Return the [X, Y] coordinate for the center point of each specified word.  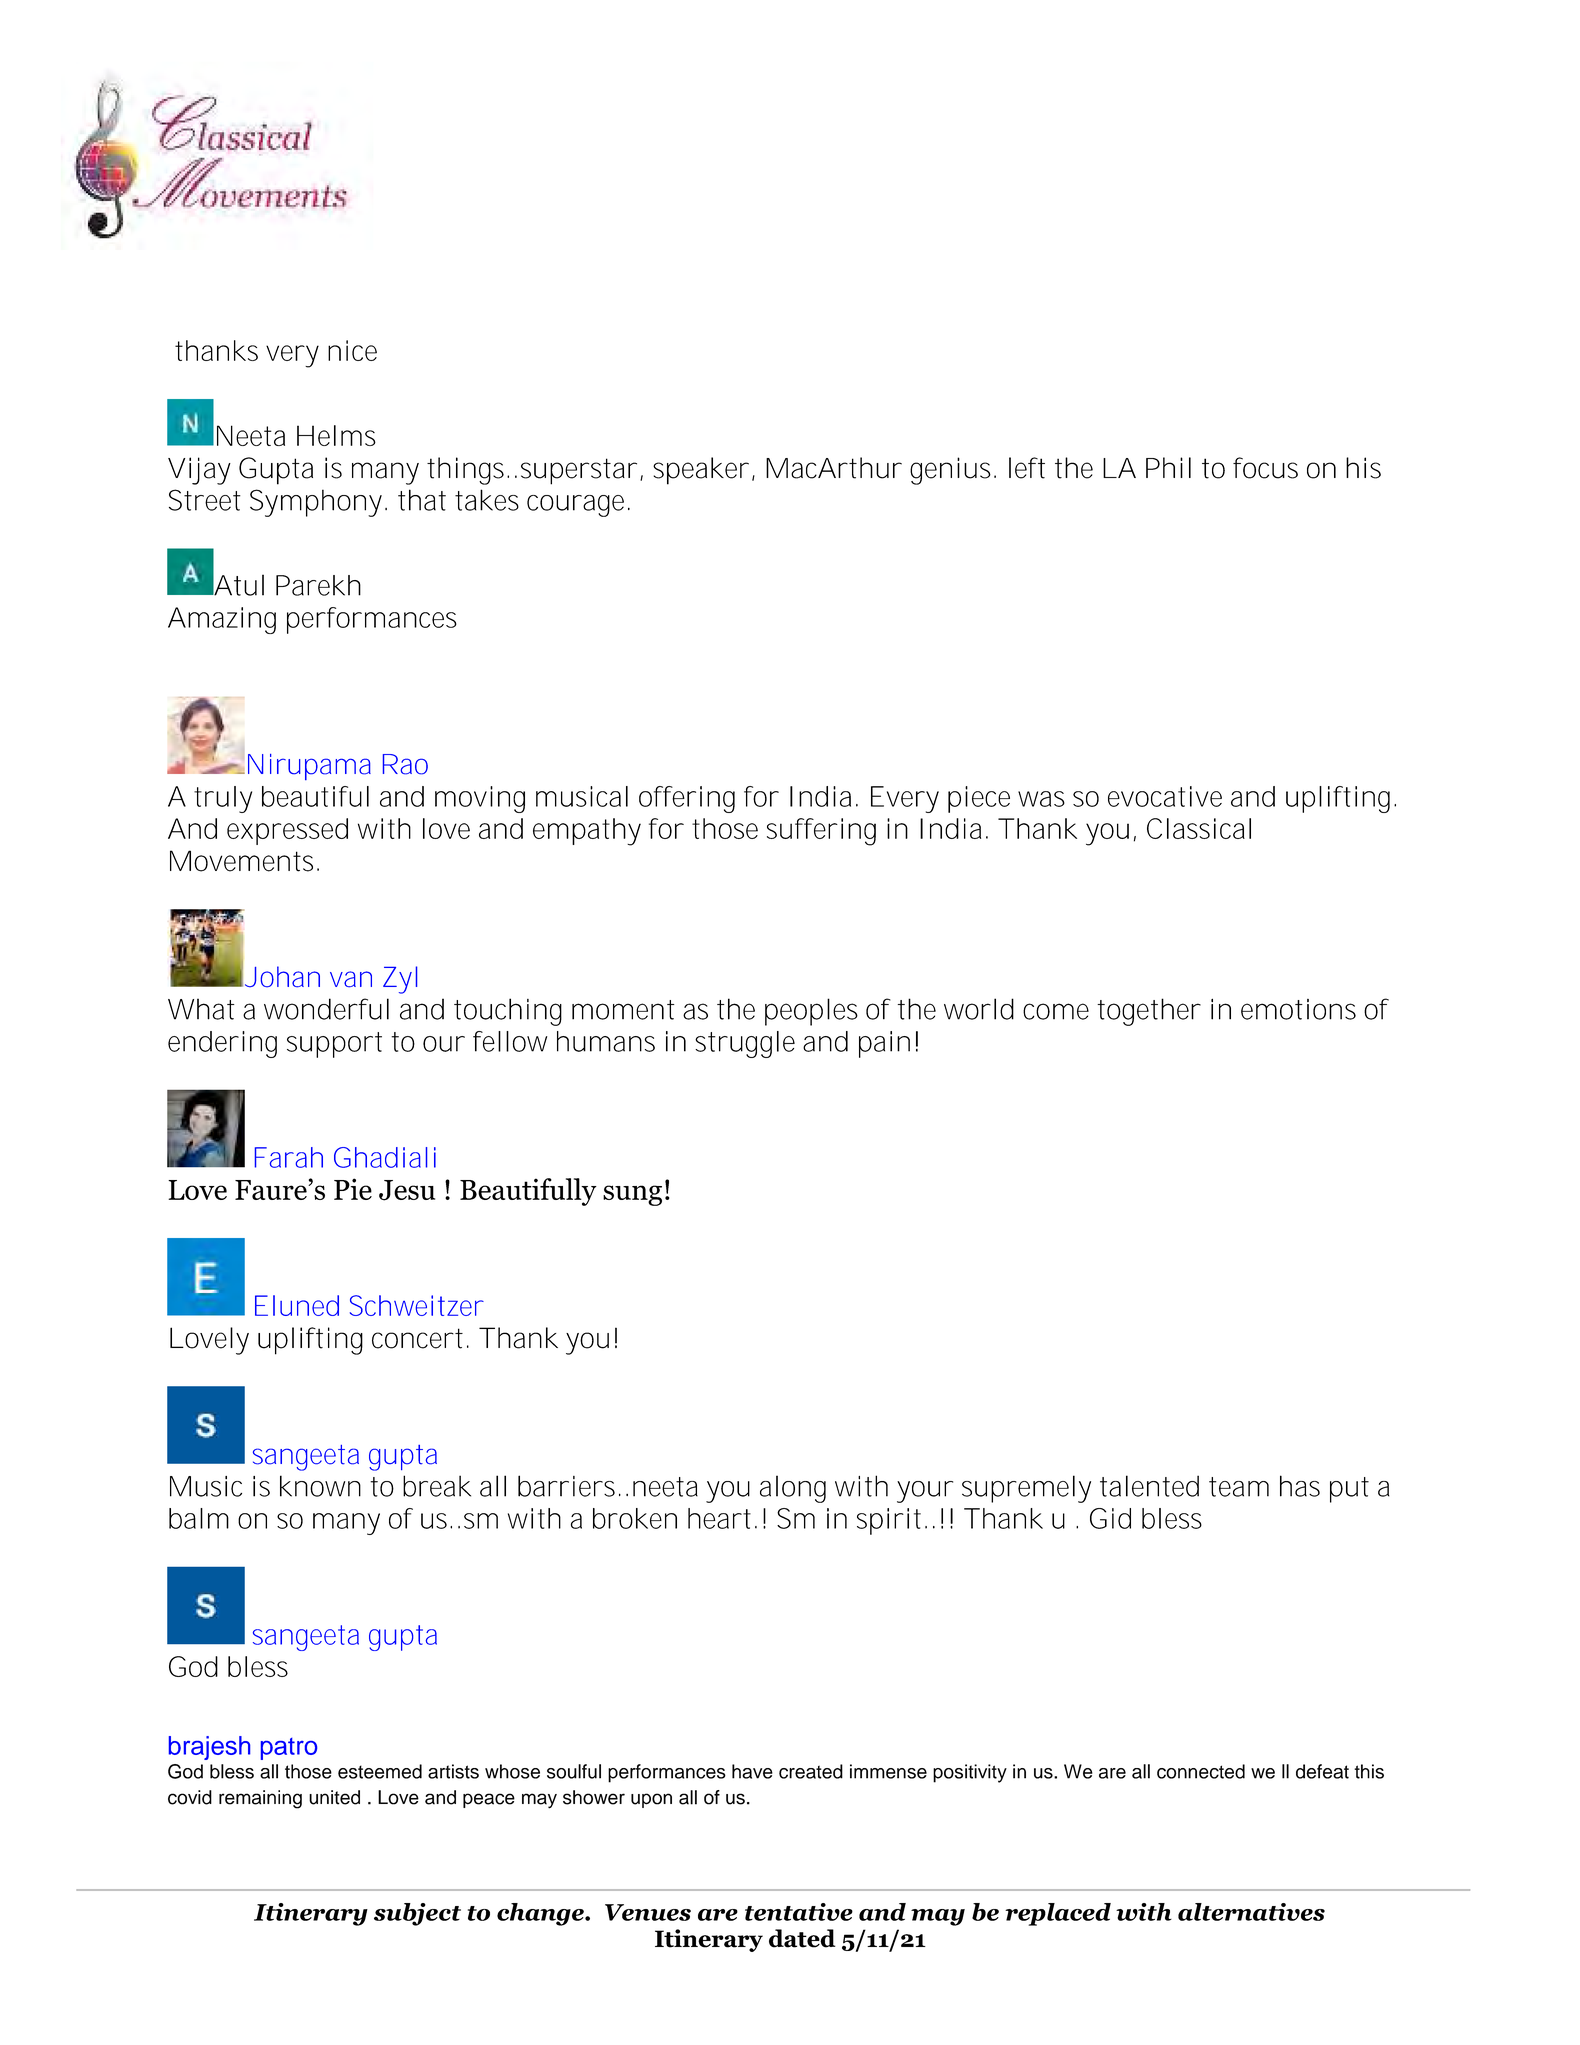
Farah [289, 1157]
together [1149, 1012]
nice [352, 350]
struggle [745, 1044]
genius [953, 471]
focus [1265, 468]
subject [417, 1914]
